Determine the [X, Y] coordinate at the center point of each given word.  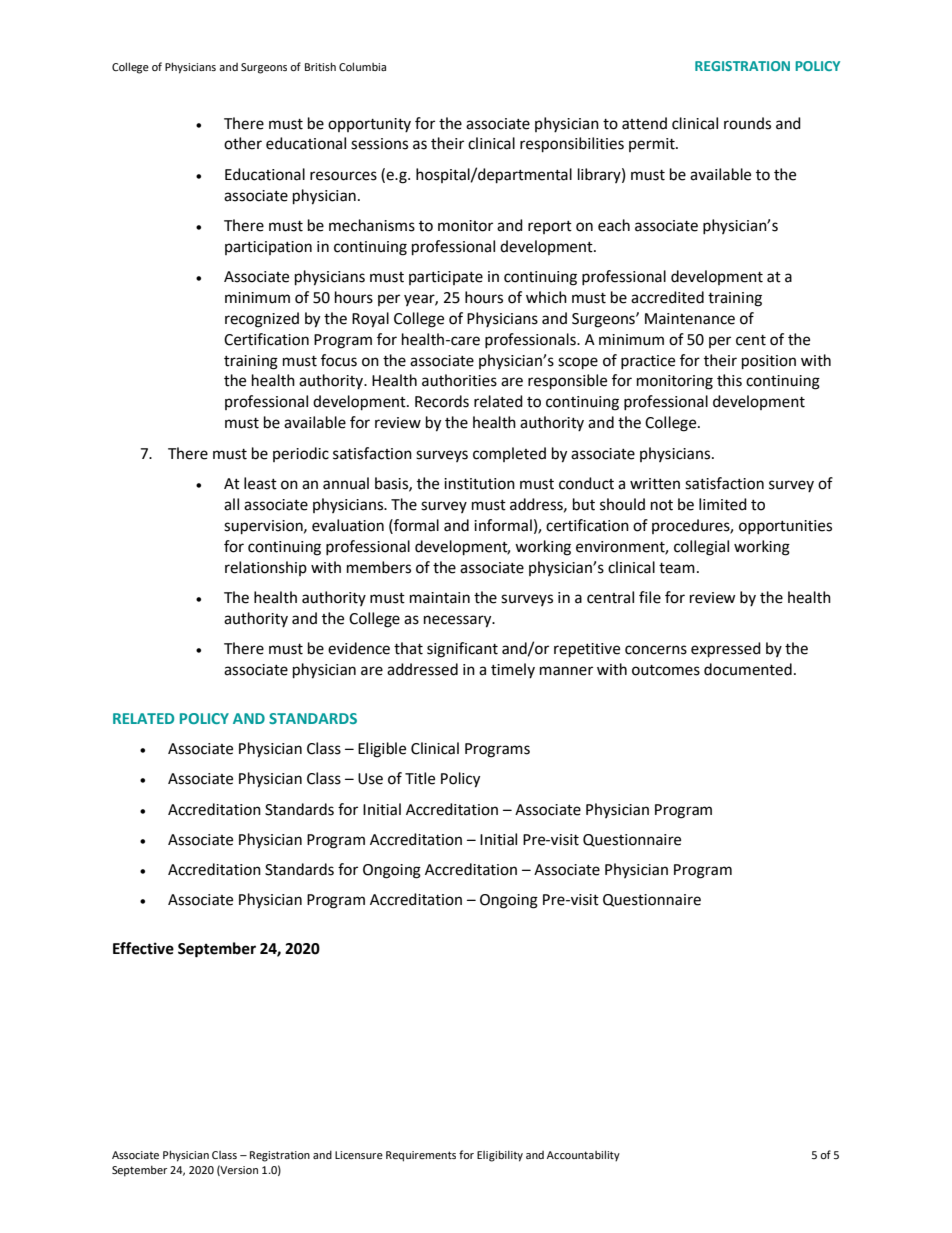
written [655, 484]
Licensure [359, 1155]
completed [509, 454]
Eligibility [500, 1156]
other [243, 143]
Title [420, 778]
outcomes [666, 670]
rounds [747, 123]
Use [370, 779]
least [260, 483]
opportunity [369, 125]
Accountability [583, 1156]
